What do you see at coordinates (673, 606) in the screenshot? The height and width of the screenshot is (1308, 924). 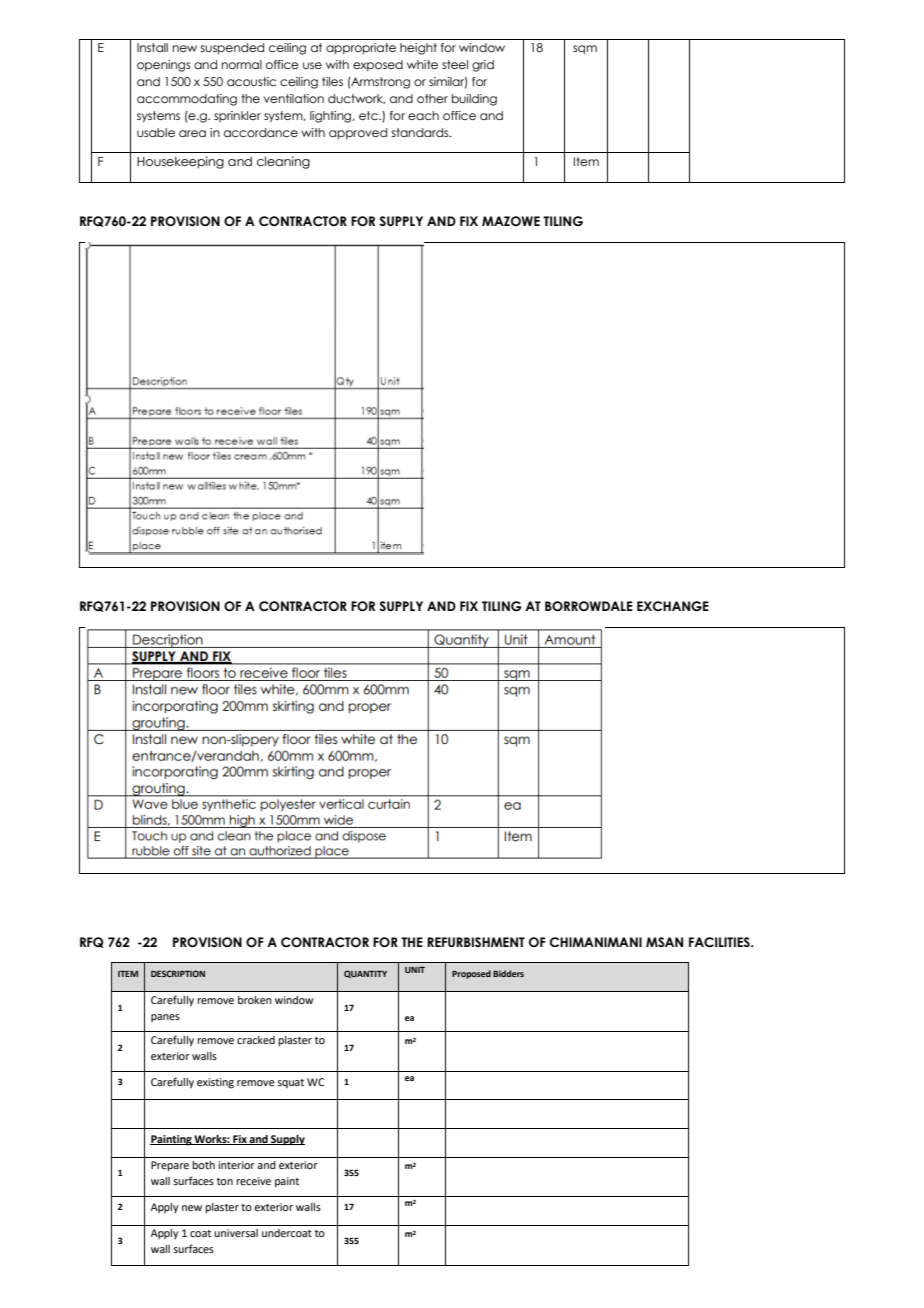 I see `EXCHANGE` at bounding box center [673, 606].
